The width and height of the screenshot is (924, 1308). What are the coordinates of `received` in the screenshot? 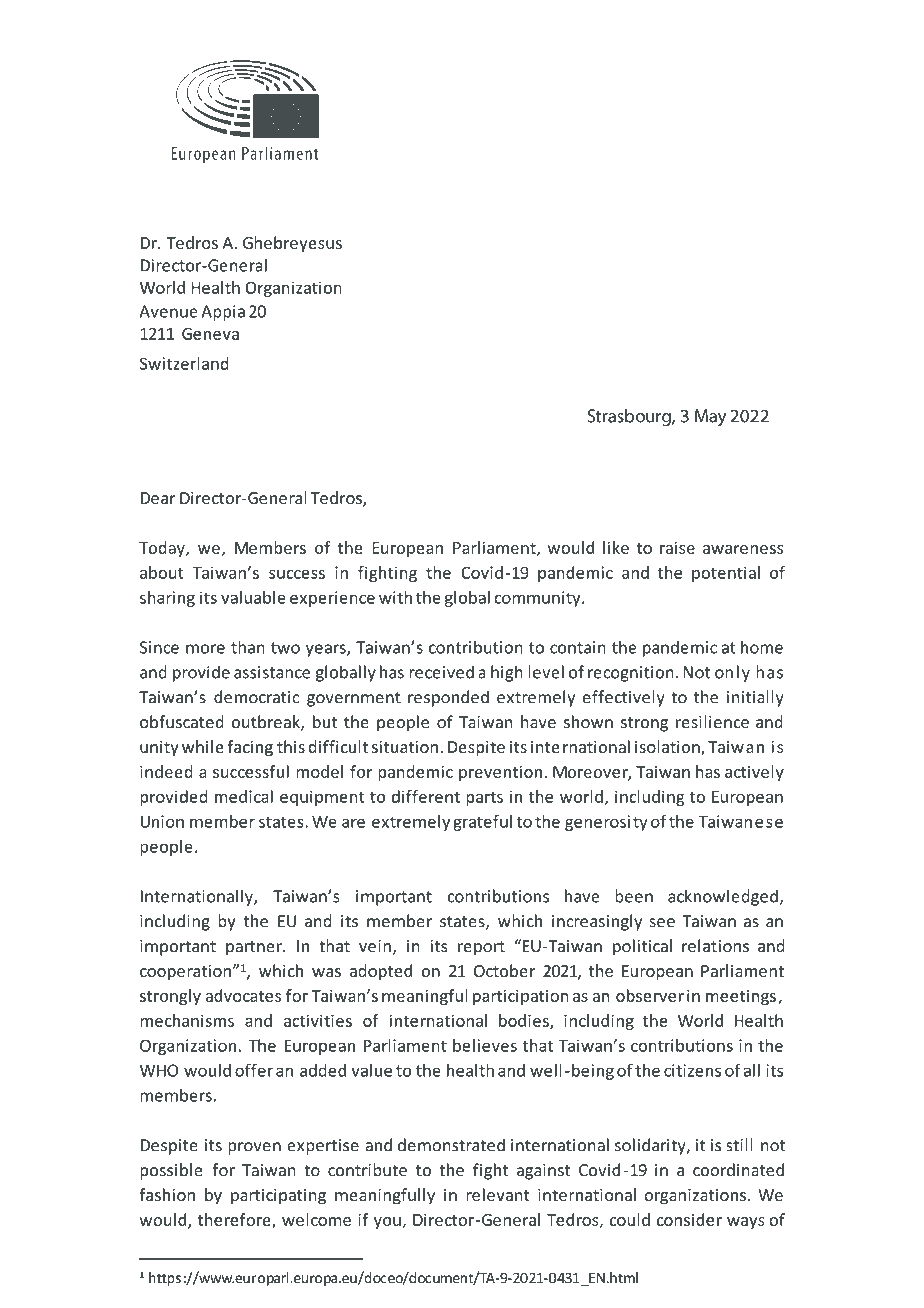 It's located at (441, 672).
